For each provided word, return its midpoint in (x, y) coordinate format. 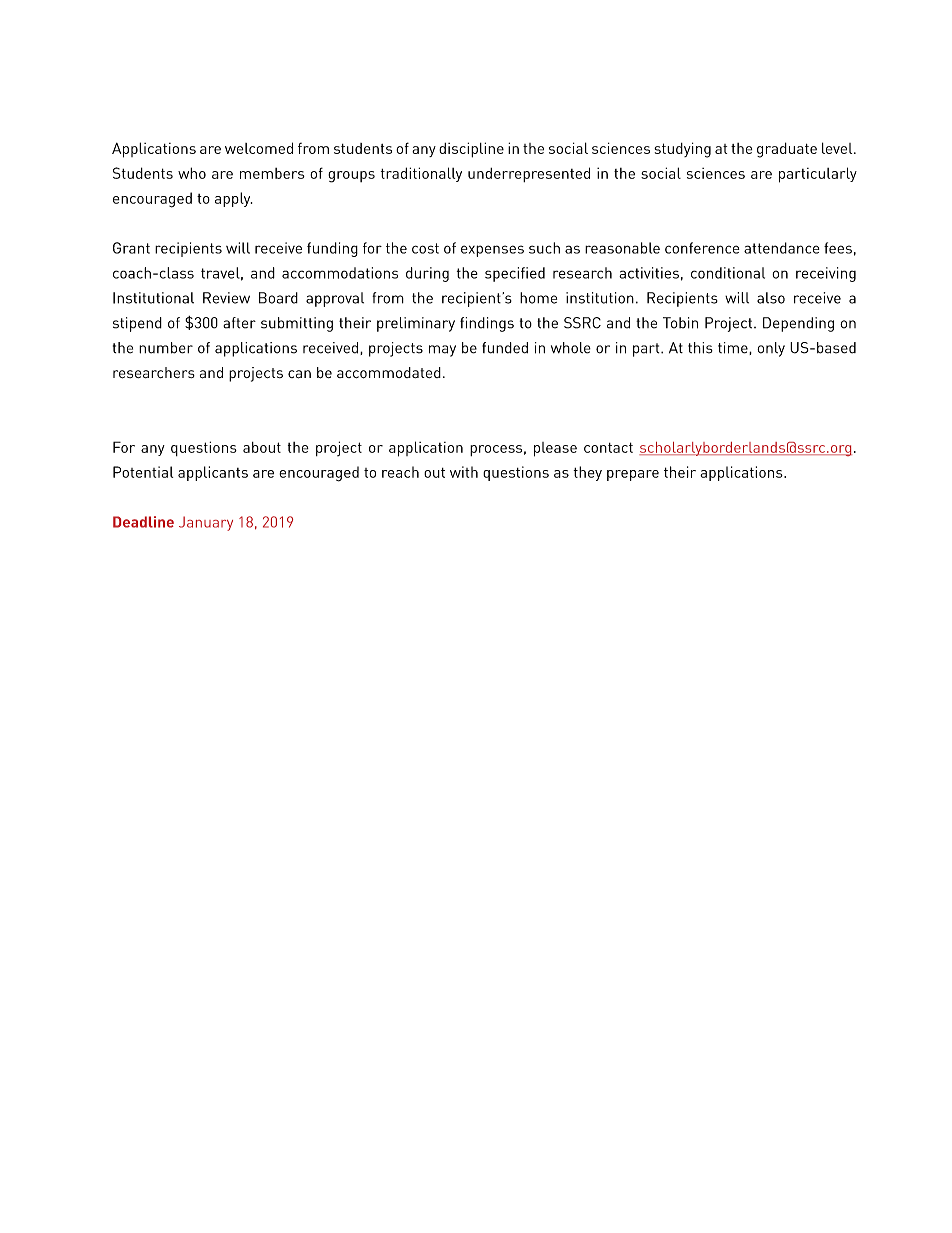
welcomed (259, 148)
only (771, 349)
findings (487, 324)
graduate (787, 150)
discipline (471, 150)
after (239, 323)
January (206, 523)
